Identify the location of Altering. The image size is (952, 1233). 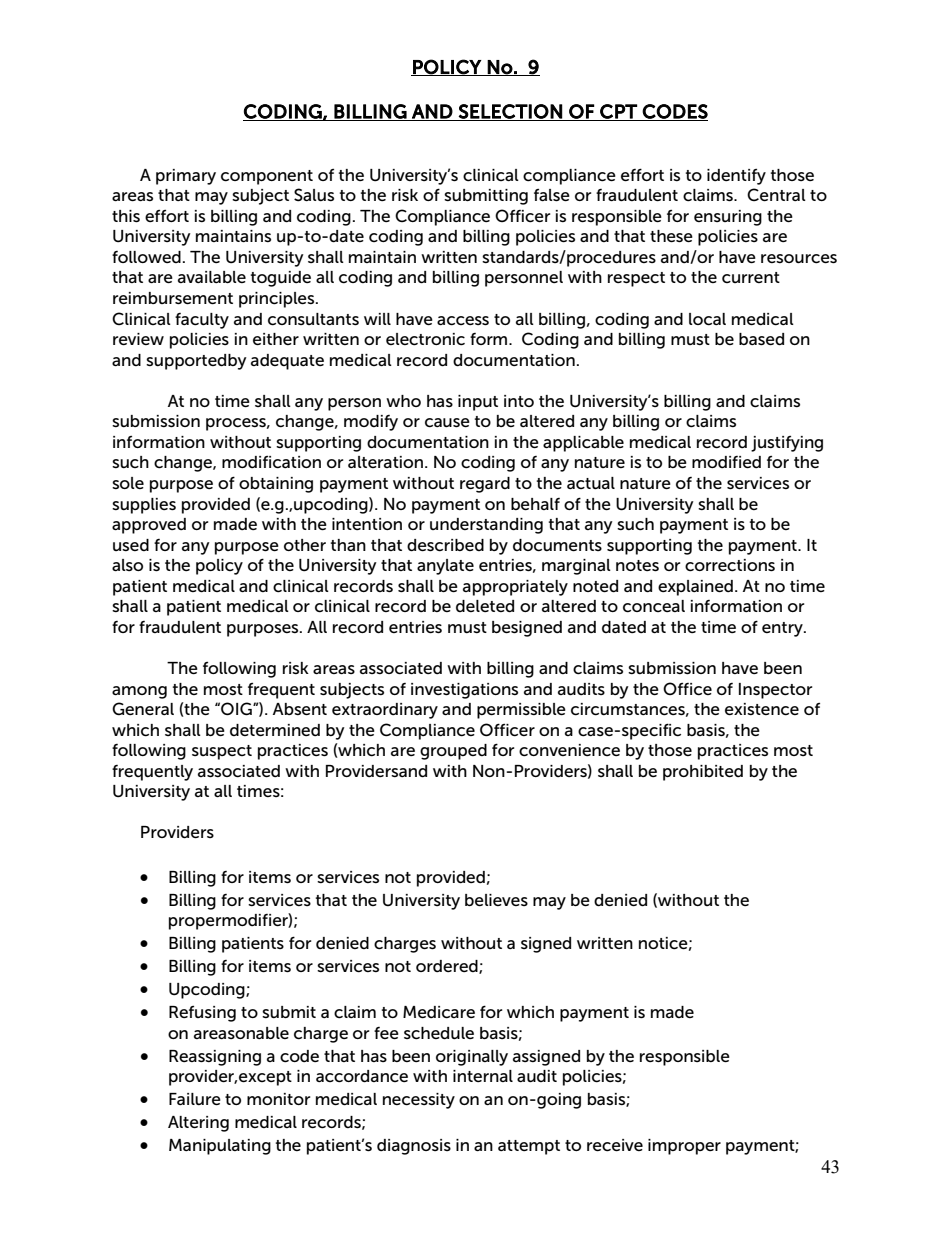
(198, 1124).
